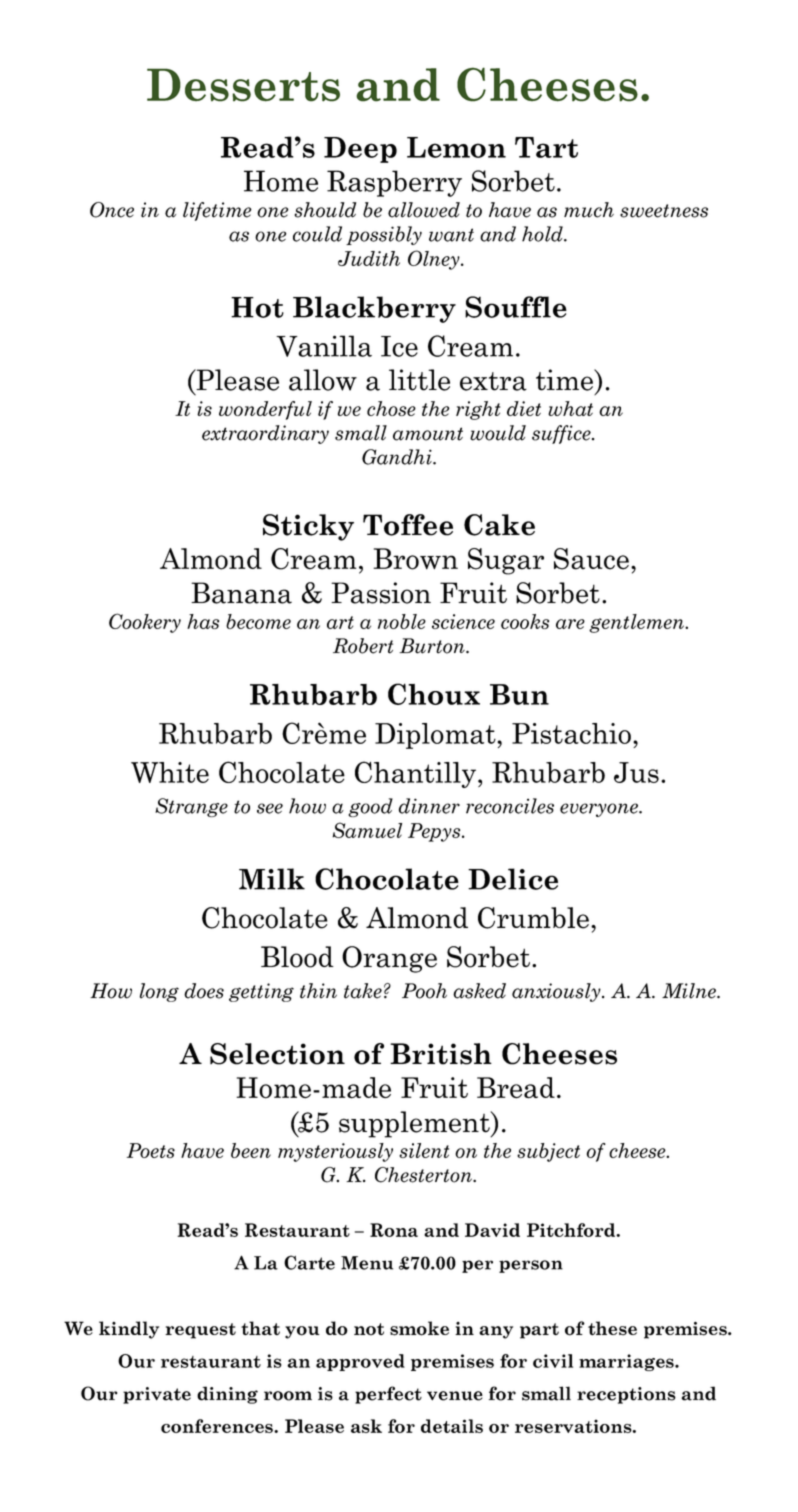 Image resolution: width=798 pixels, height=1512 pixels. What do you see at coordinates (112, 210) in the page?
I see `Once` at bounding box center [112, 210].
